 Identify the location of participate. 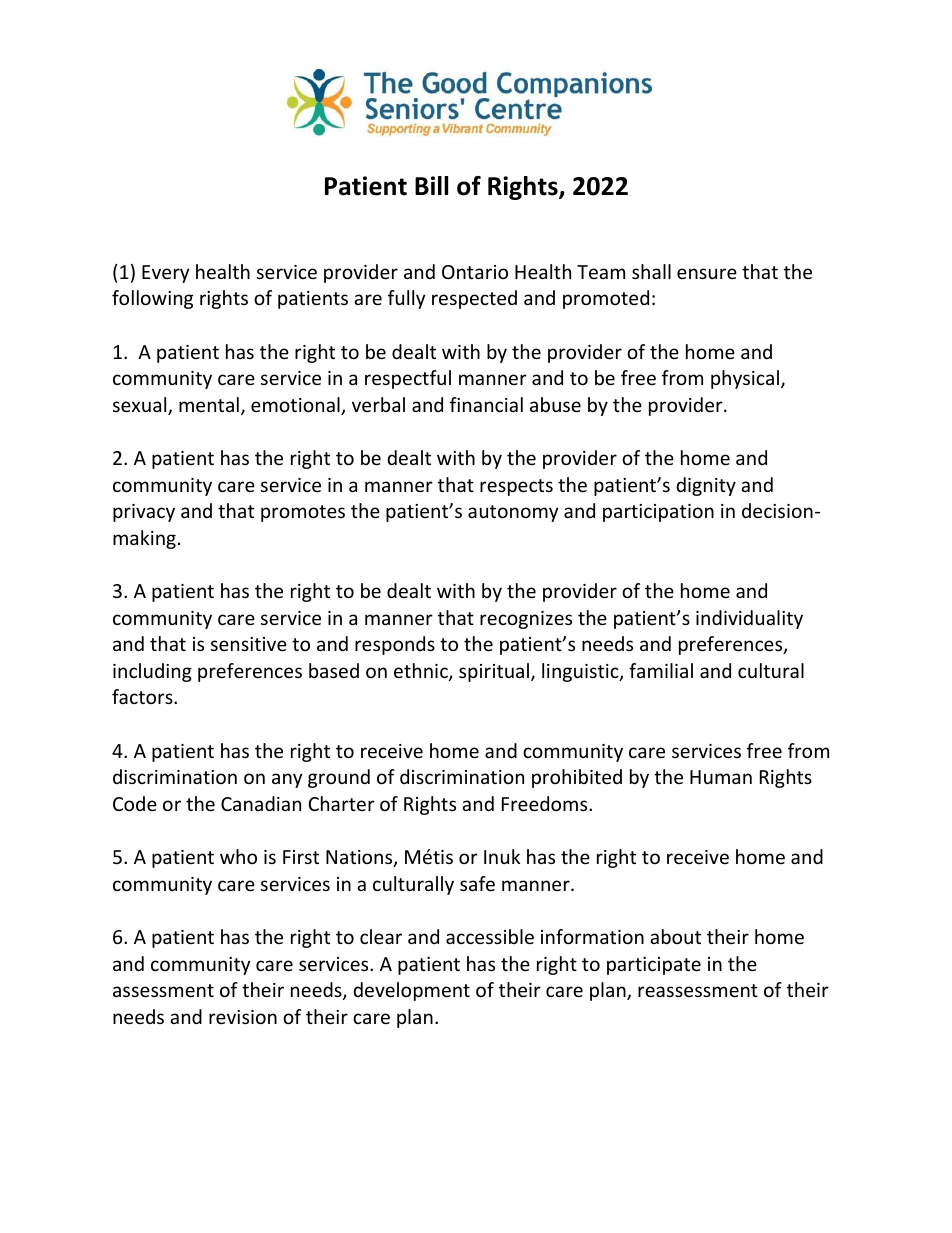
(654, 966).
